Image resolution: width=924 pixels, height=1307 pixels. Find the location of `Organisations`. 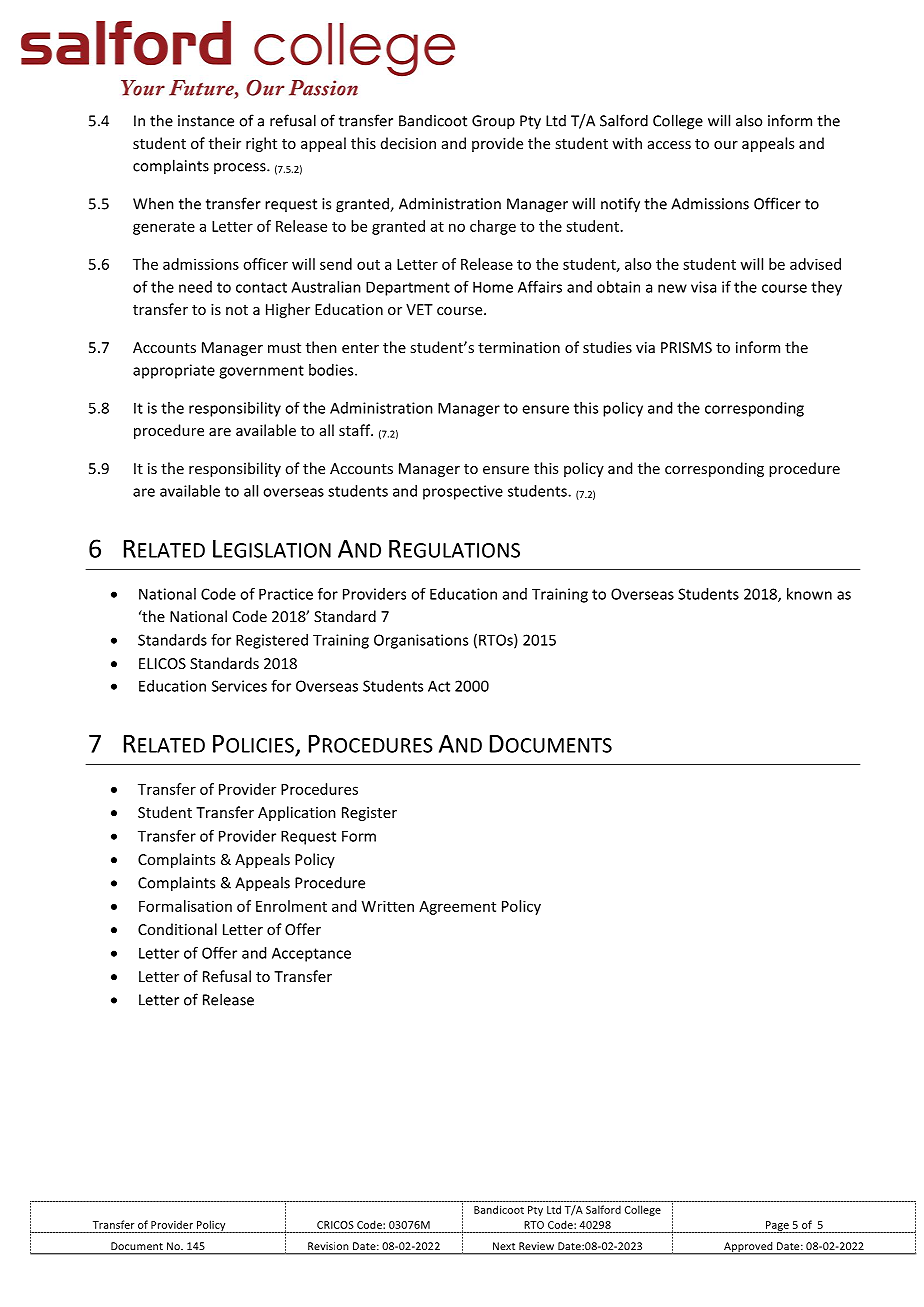

Organisations is located at coordinates (421, 641).
